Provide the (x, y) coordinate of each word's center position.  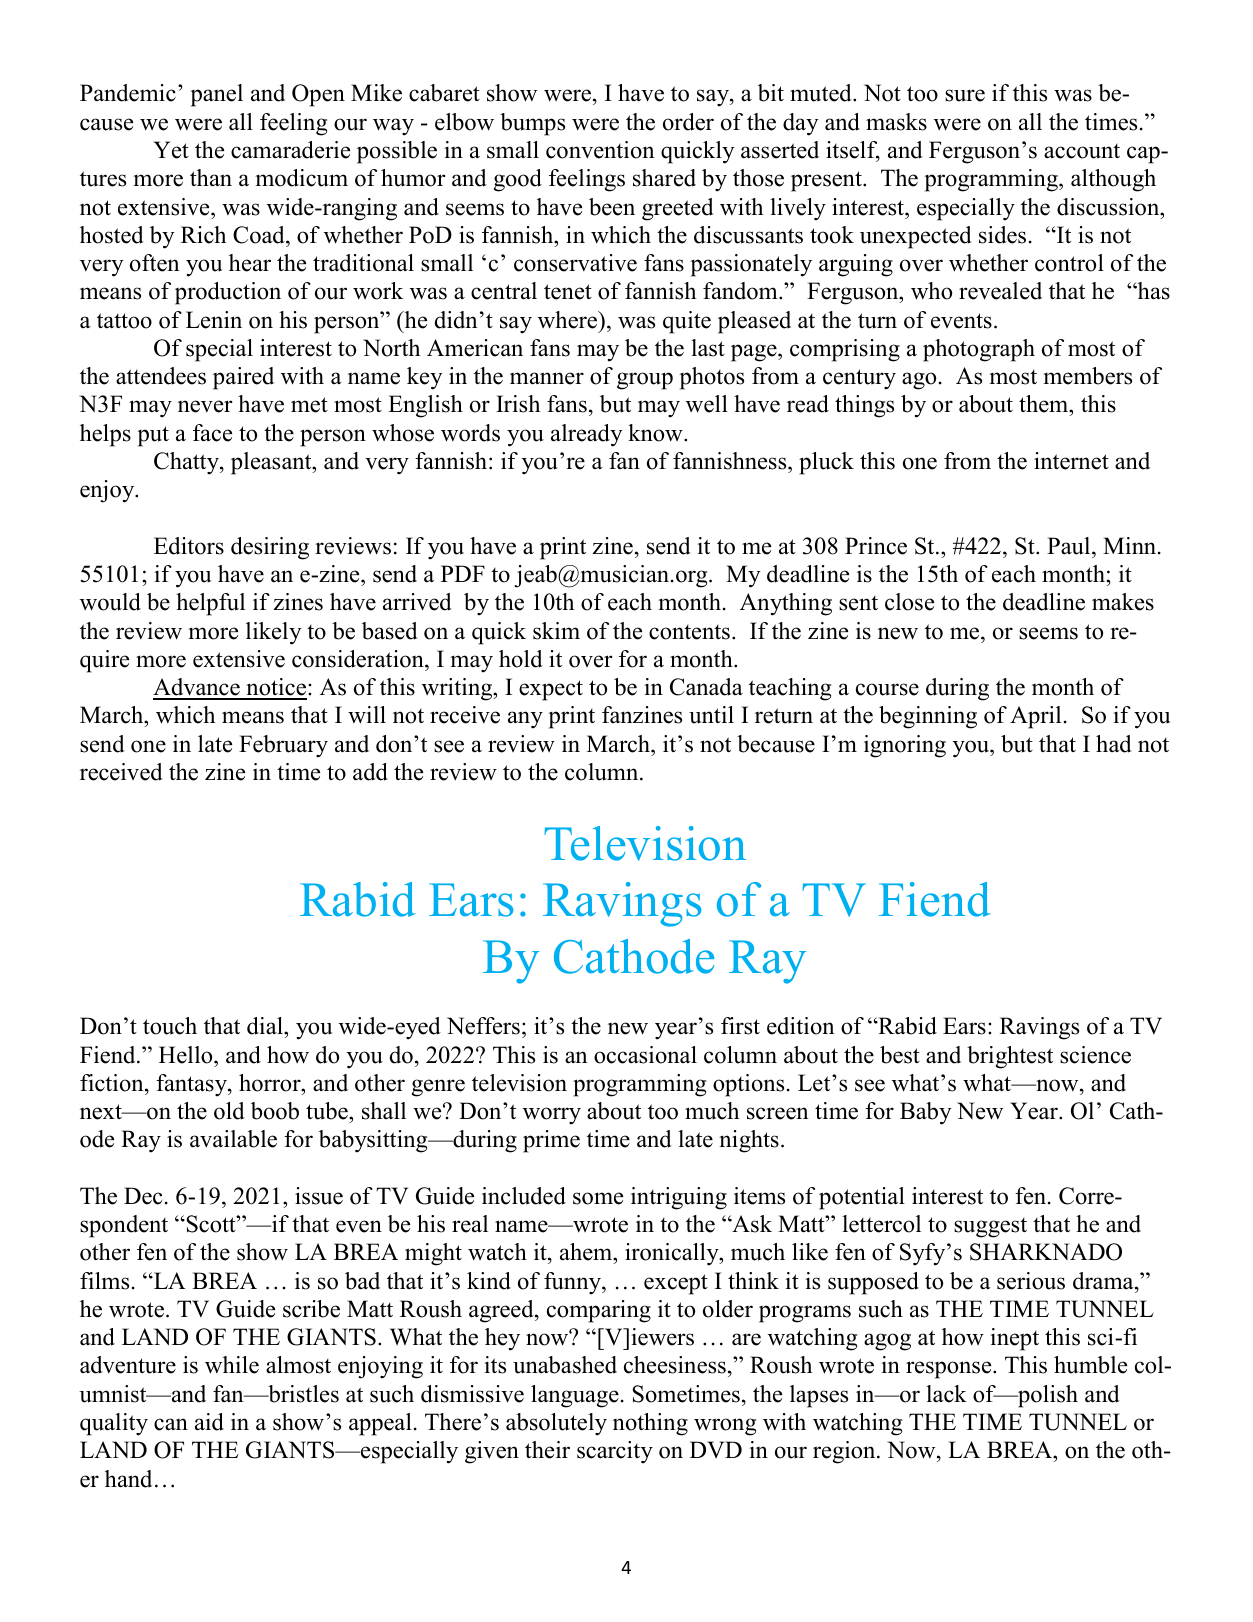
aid (209, 1422)
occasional (645, 1055)
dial (266, 1027)
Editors (189, 546)
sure (965, 95)
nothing (650, 1424)
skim (556, 631)
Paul (1070, 546)
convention (600, 150)
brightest (1010, 1057)
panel (216, 95)
